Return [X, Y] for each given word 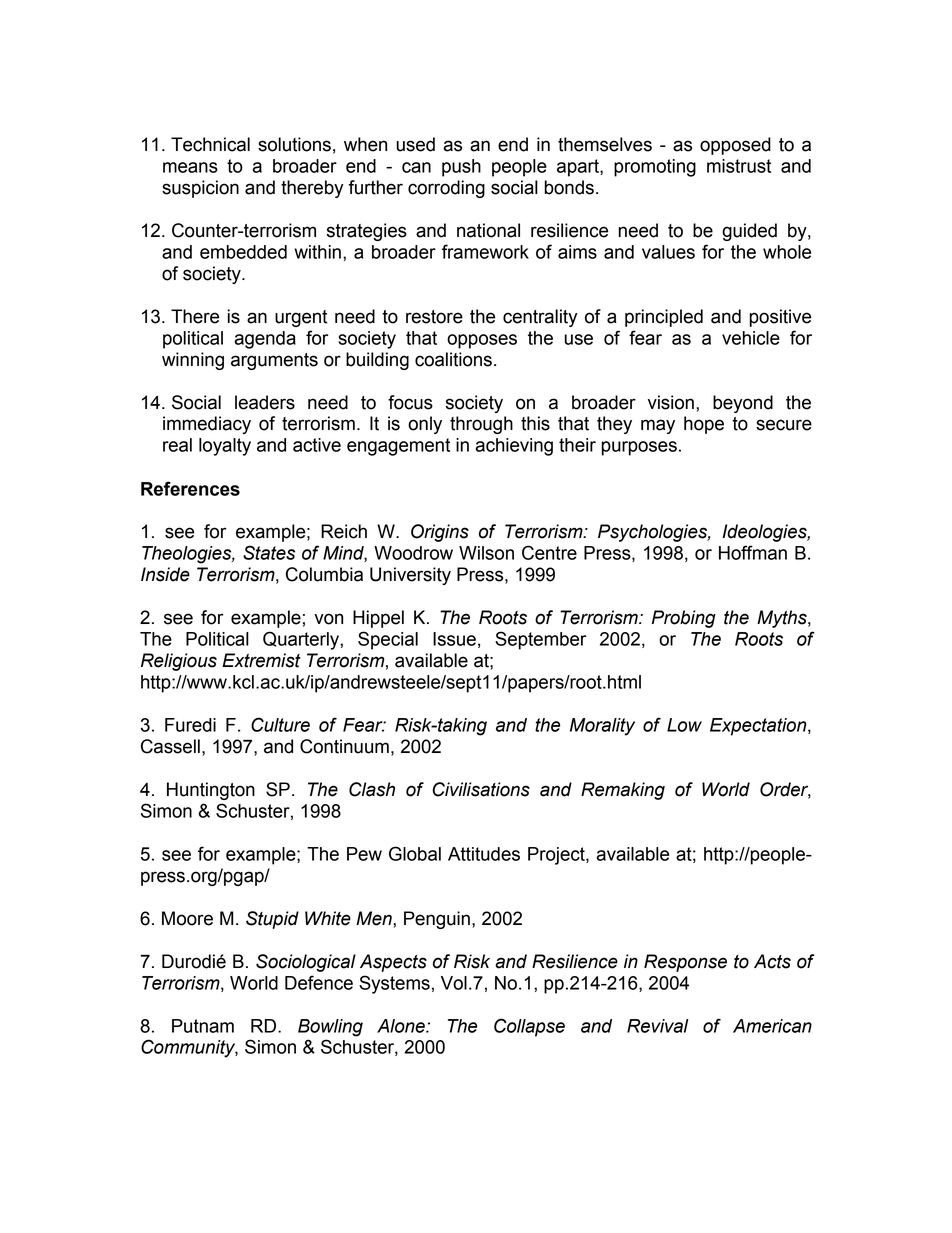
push [461, 168]
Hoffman [753, 552]
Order [785, 790]
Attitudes [484, 854]
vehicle [751, 338]
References [190, 488]
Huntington [211, 791]
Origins [440, 533]
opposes [482, 341]
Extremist [261, 660]
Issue [454, 639]
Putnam [203, 1026]
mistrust [739, 166]
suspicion [200, 189]
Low [684, 725]
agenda [265, 340]
